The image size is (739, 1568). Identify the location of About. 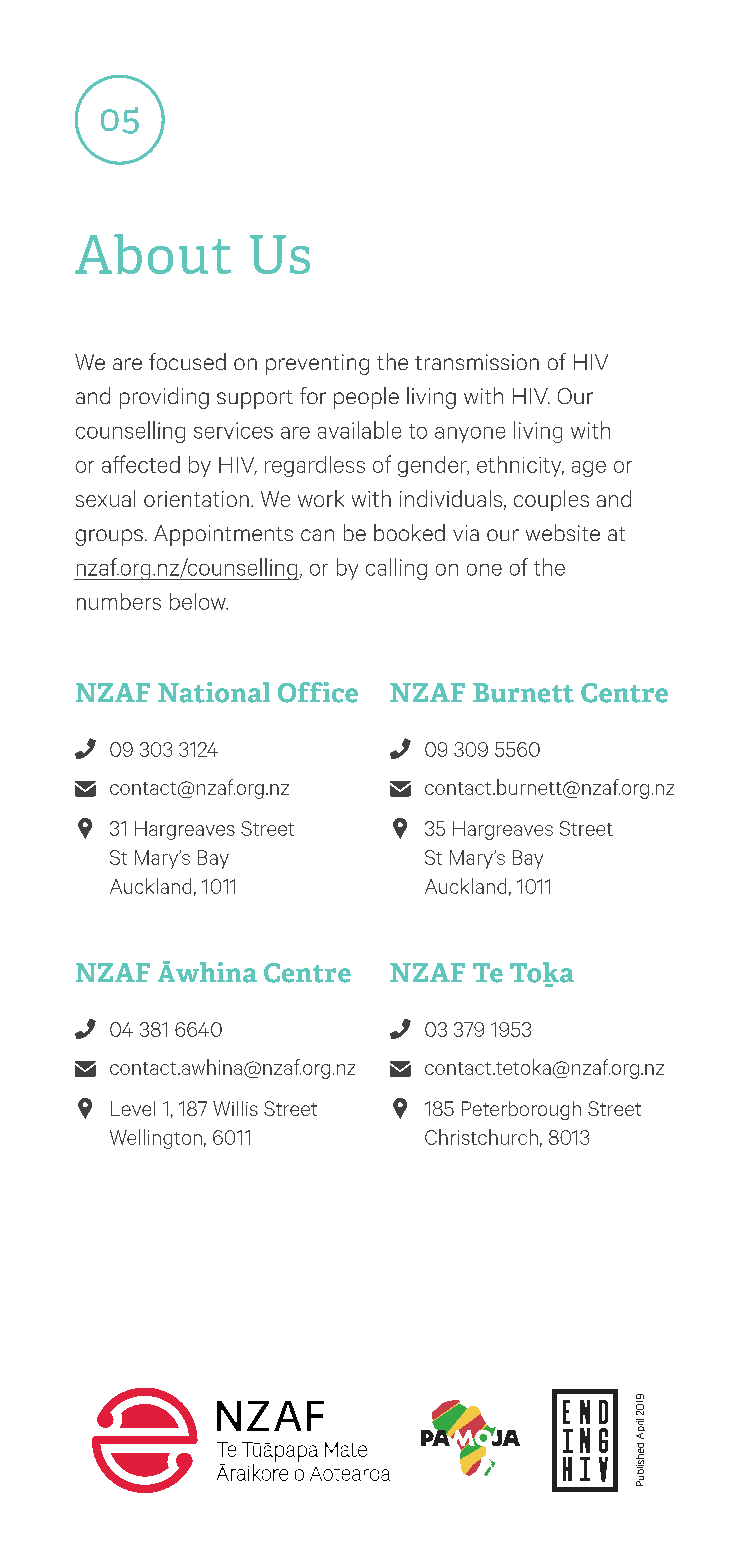
(153, 254).
